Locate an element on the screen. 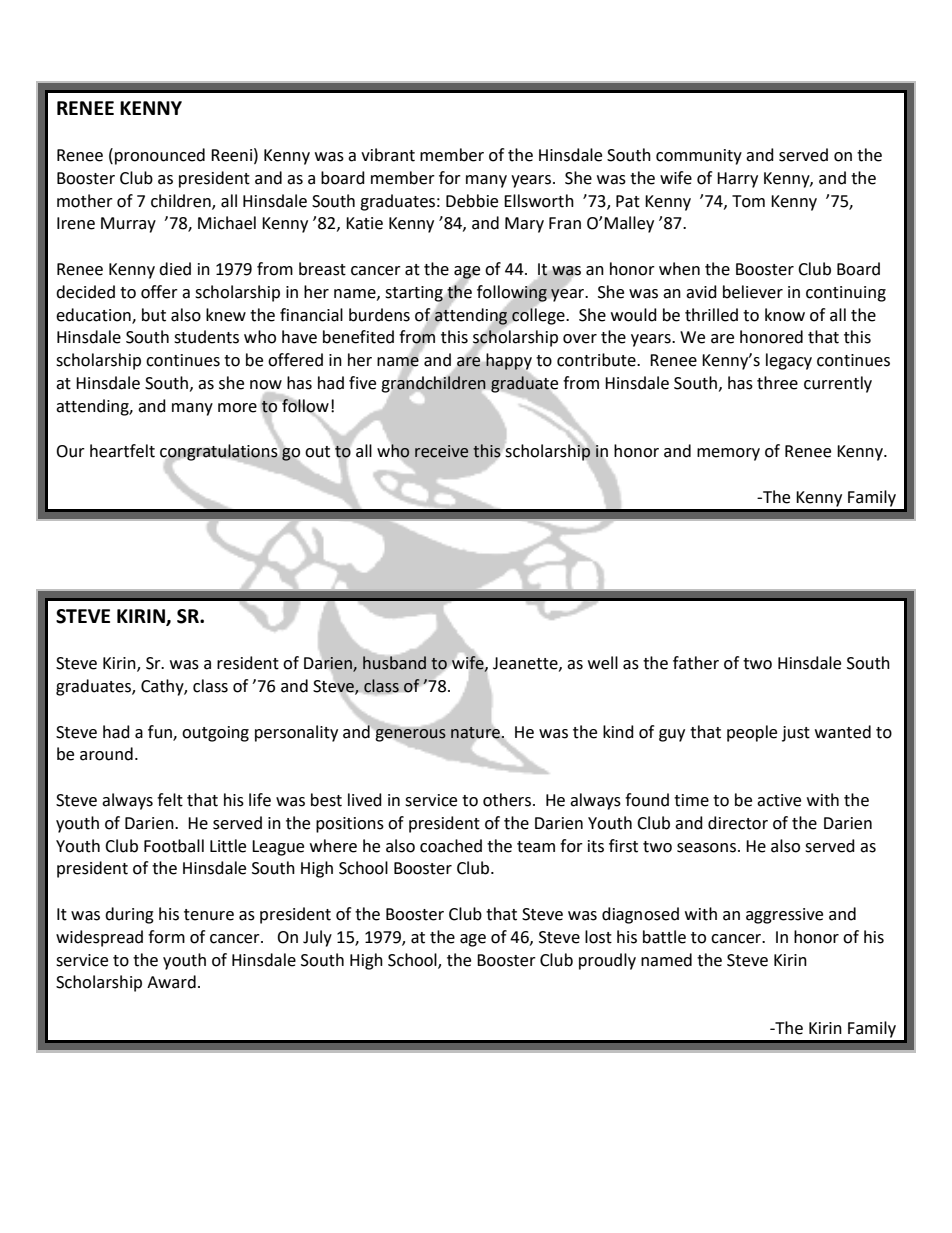 The height and width of the screenshot is (1233, 952). Our is located at coordinates (70, 451).
